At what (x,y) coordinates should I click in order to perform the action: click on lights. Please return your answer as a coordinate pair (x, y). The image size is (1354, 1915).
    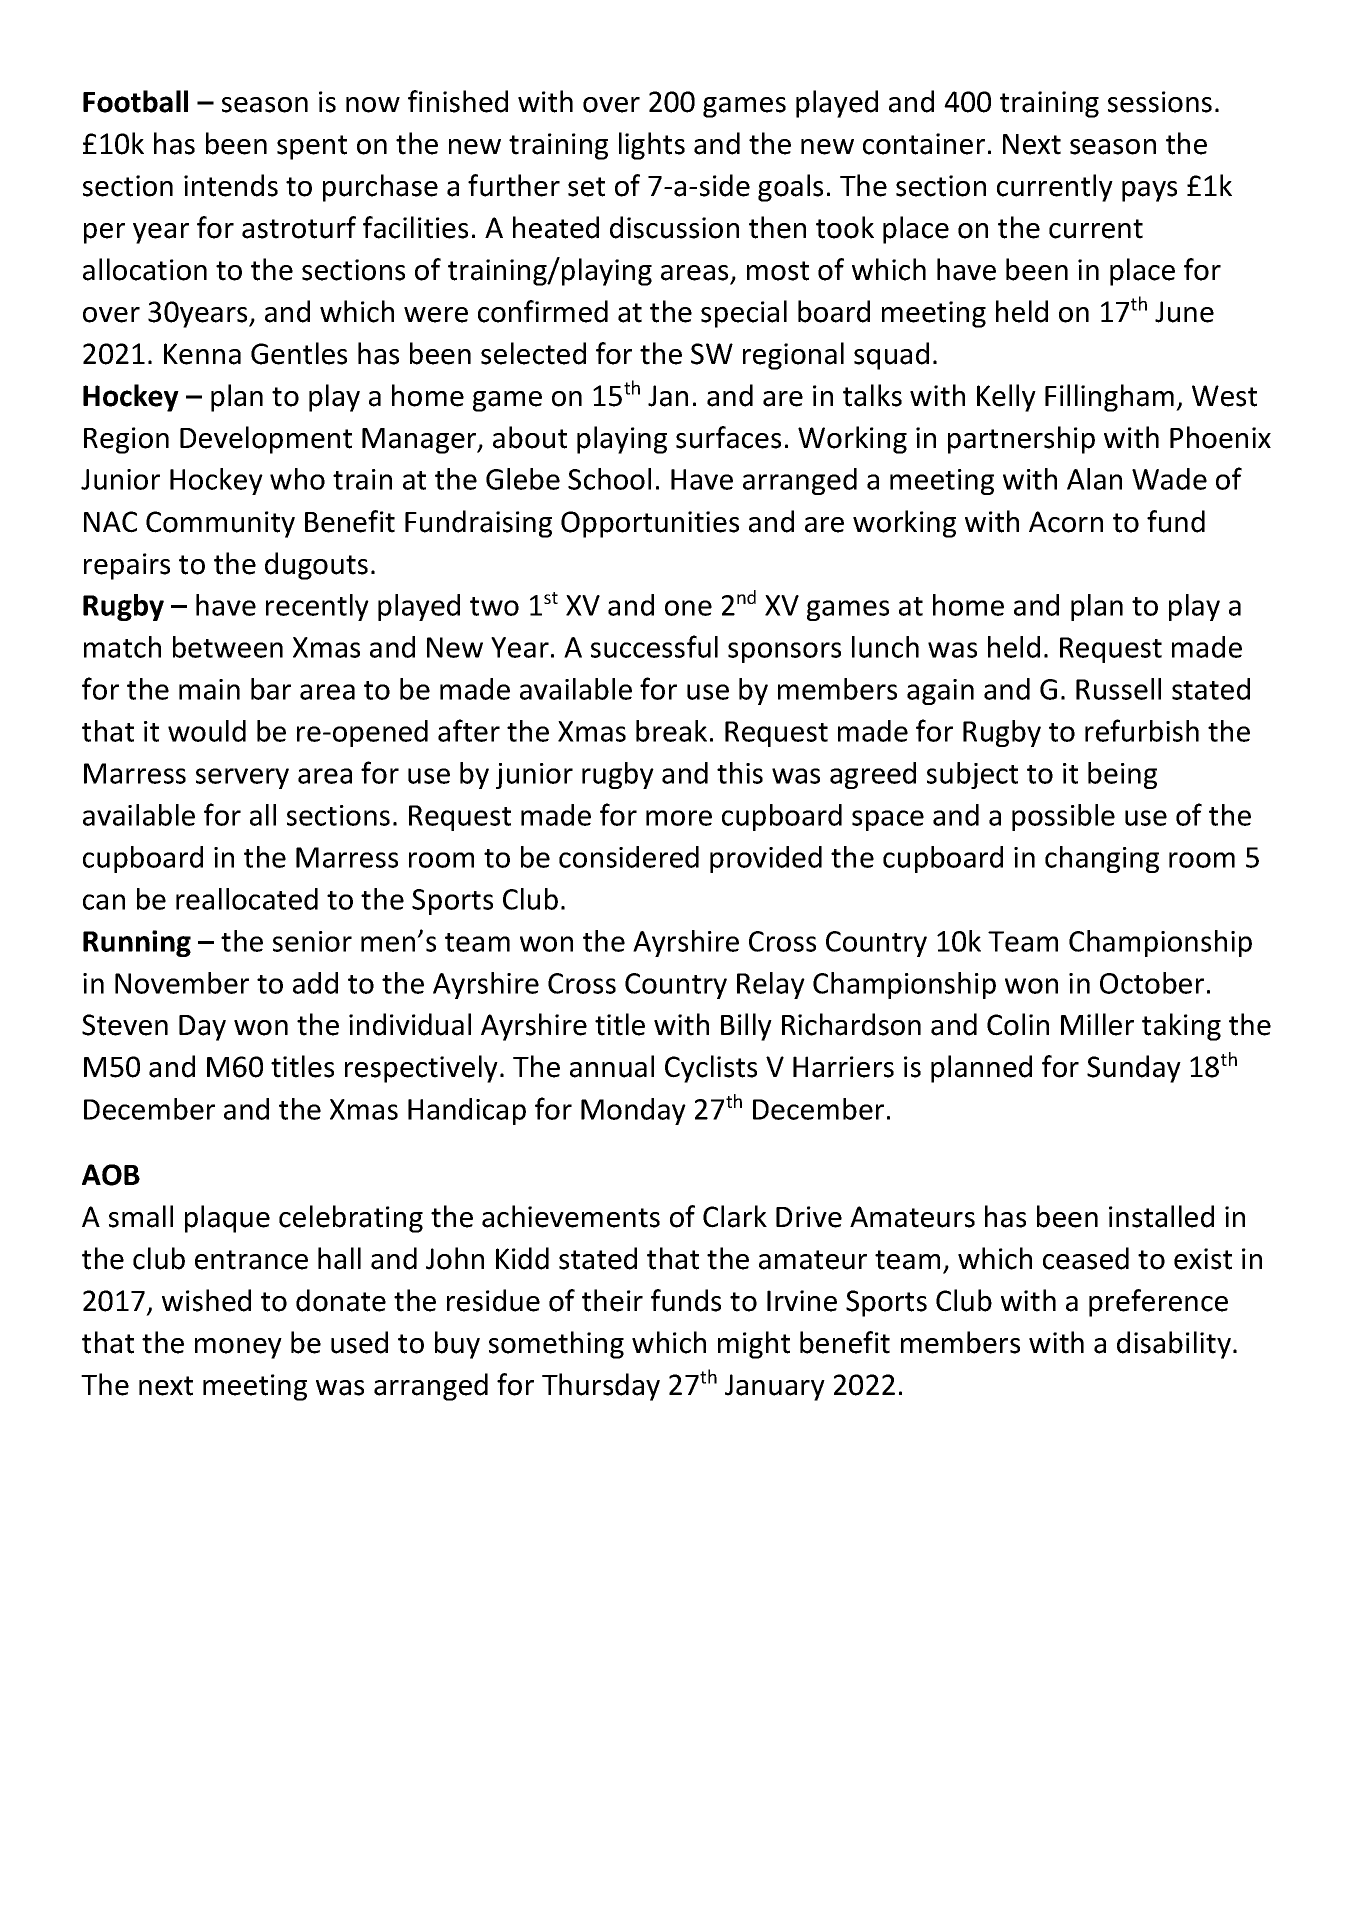
    Looking at the image, I should click on (652, 146).
